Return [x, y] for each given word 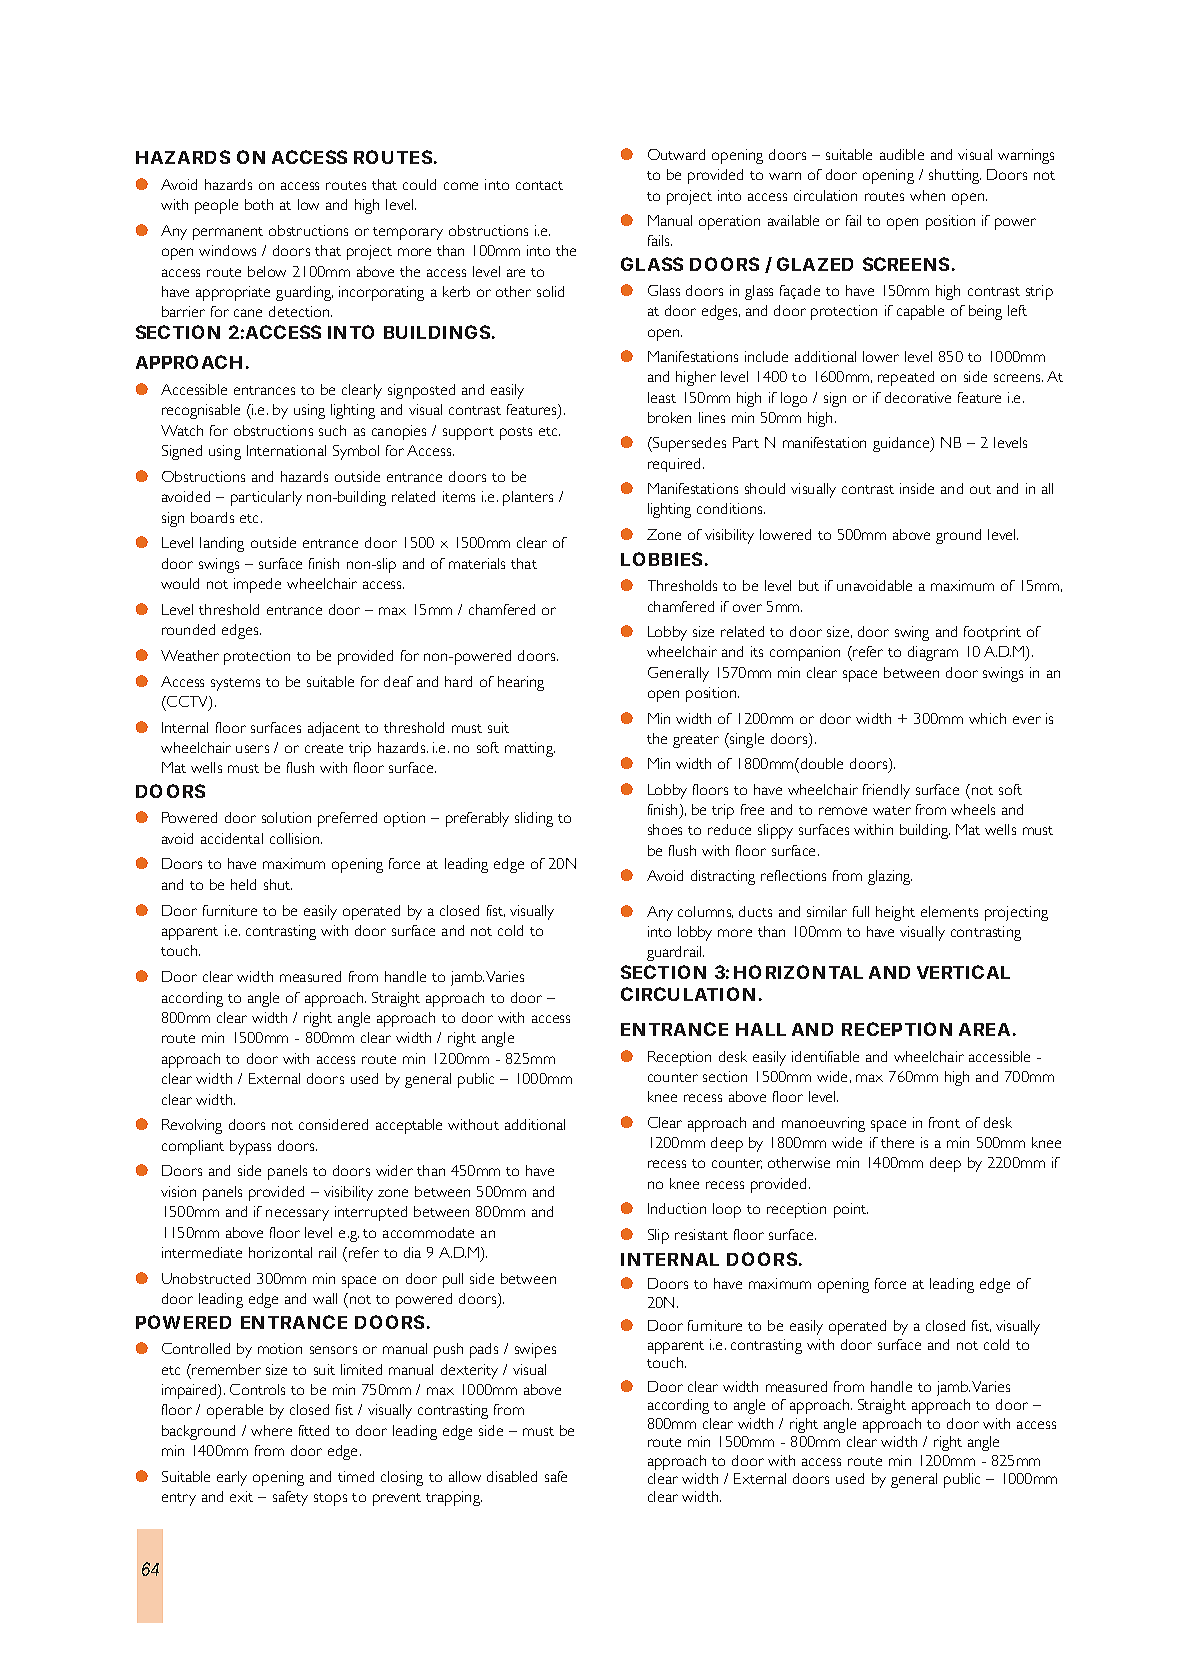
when [927, 195]
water [892, 810]
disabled [512, 1476]
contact [539, 185]
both [259, 204]
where [271, 1430]
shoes [665, 829]
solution [286, 817]
